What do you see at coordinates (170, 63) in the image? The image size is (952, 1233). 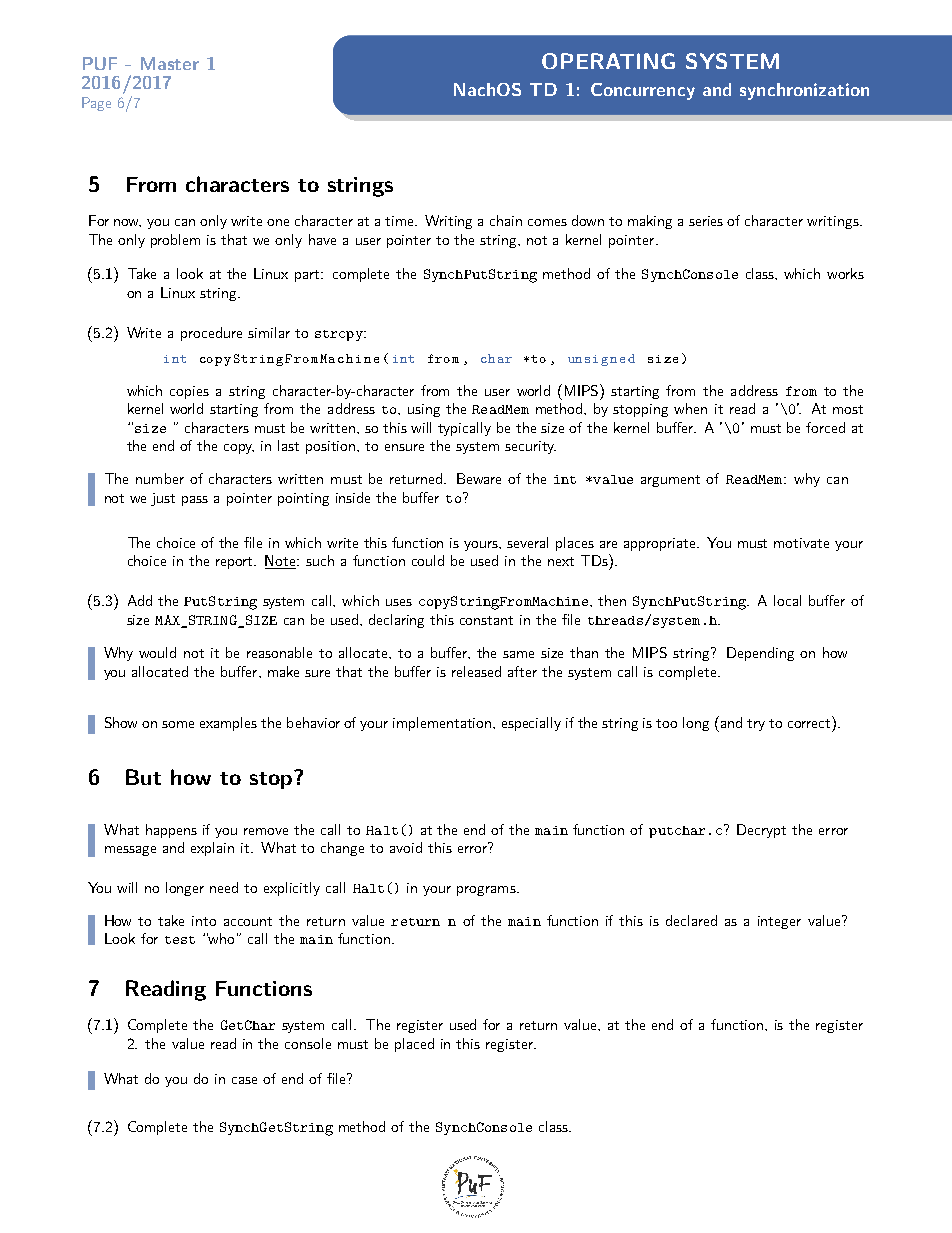 I see `Master` at bounding box center [170, 63].
